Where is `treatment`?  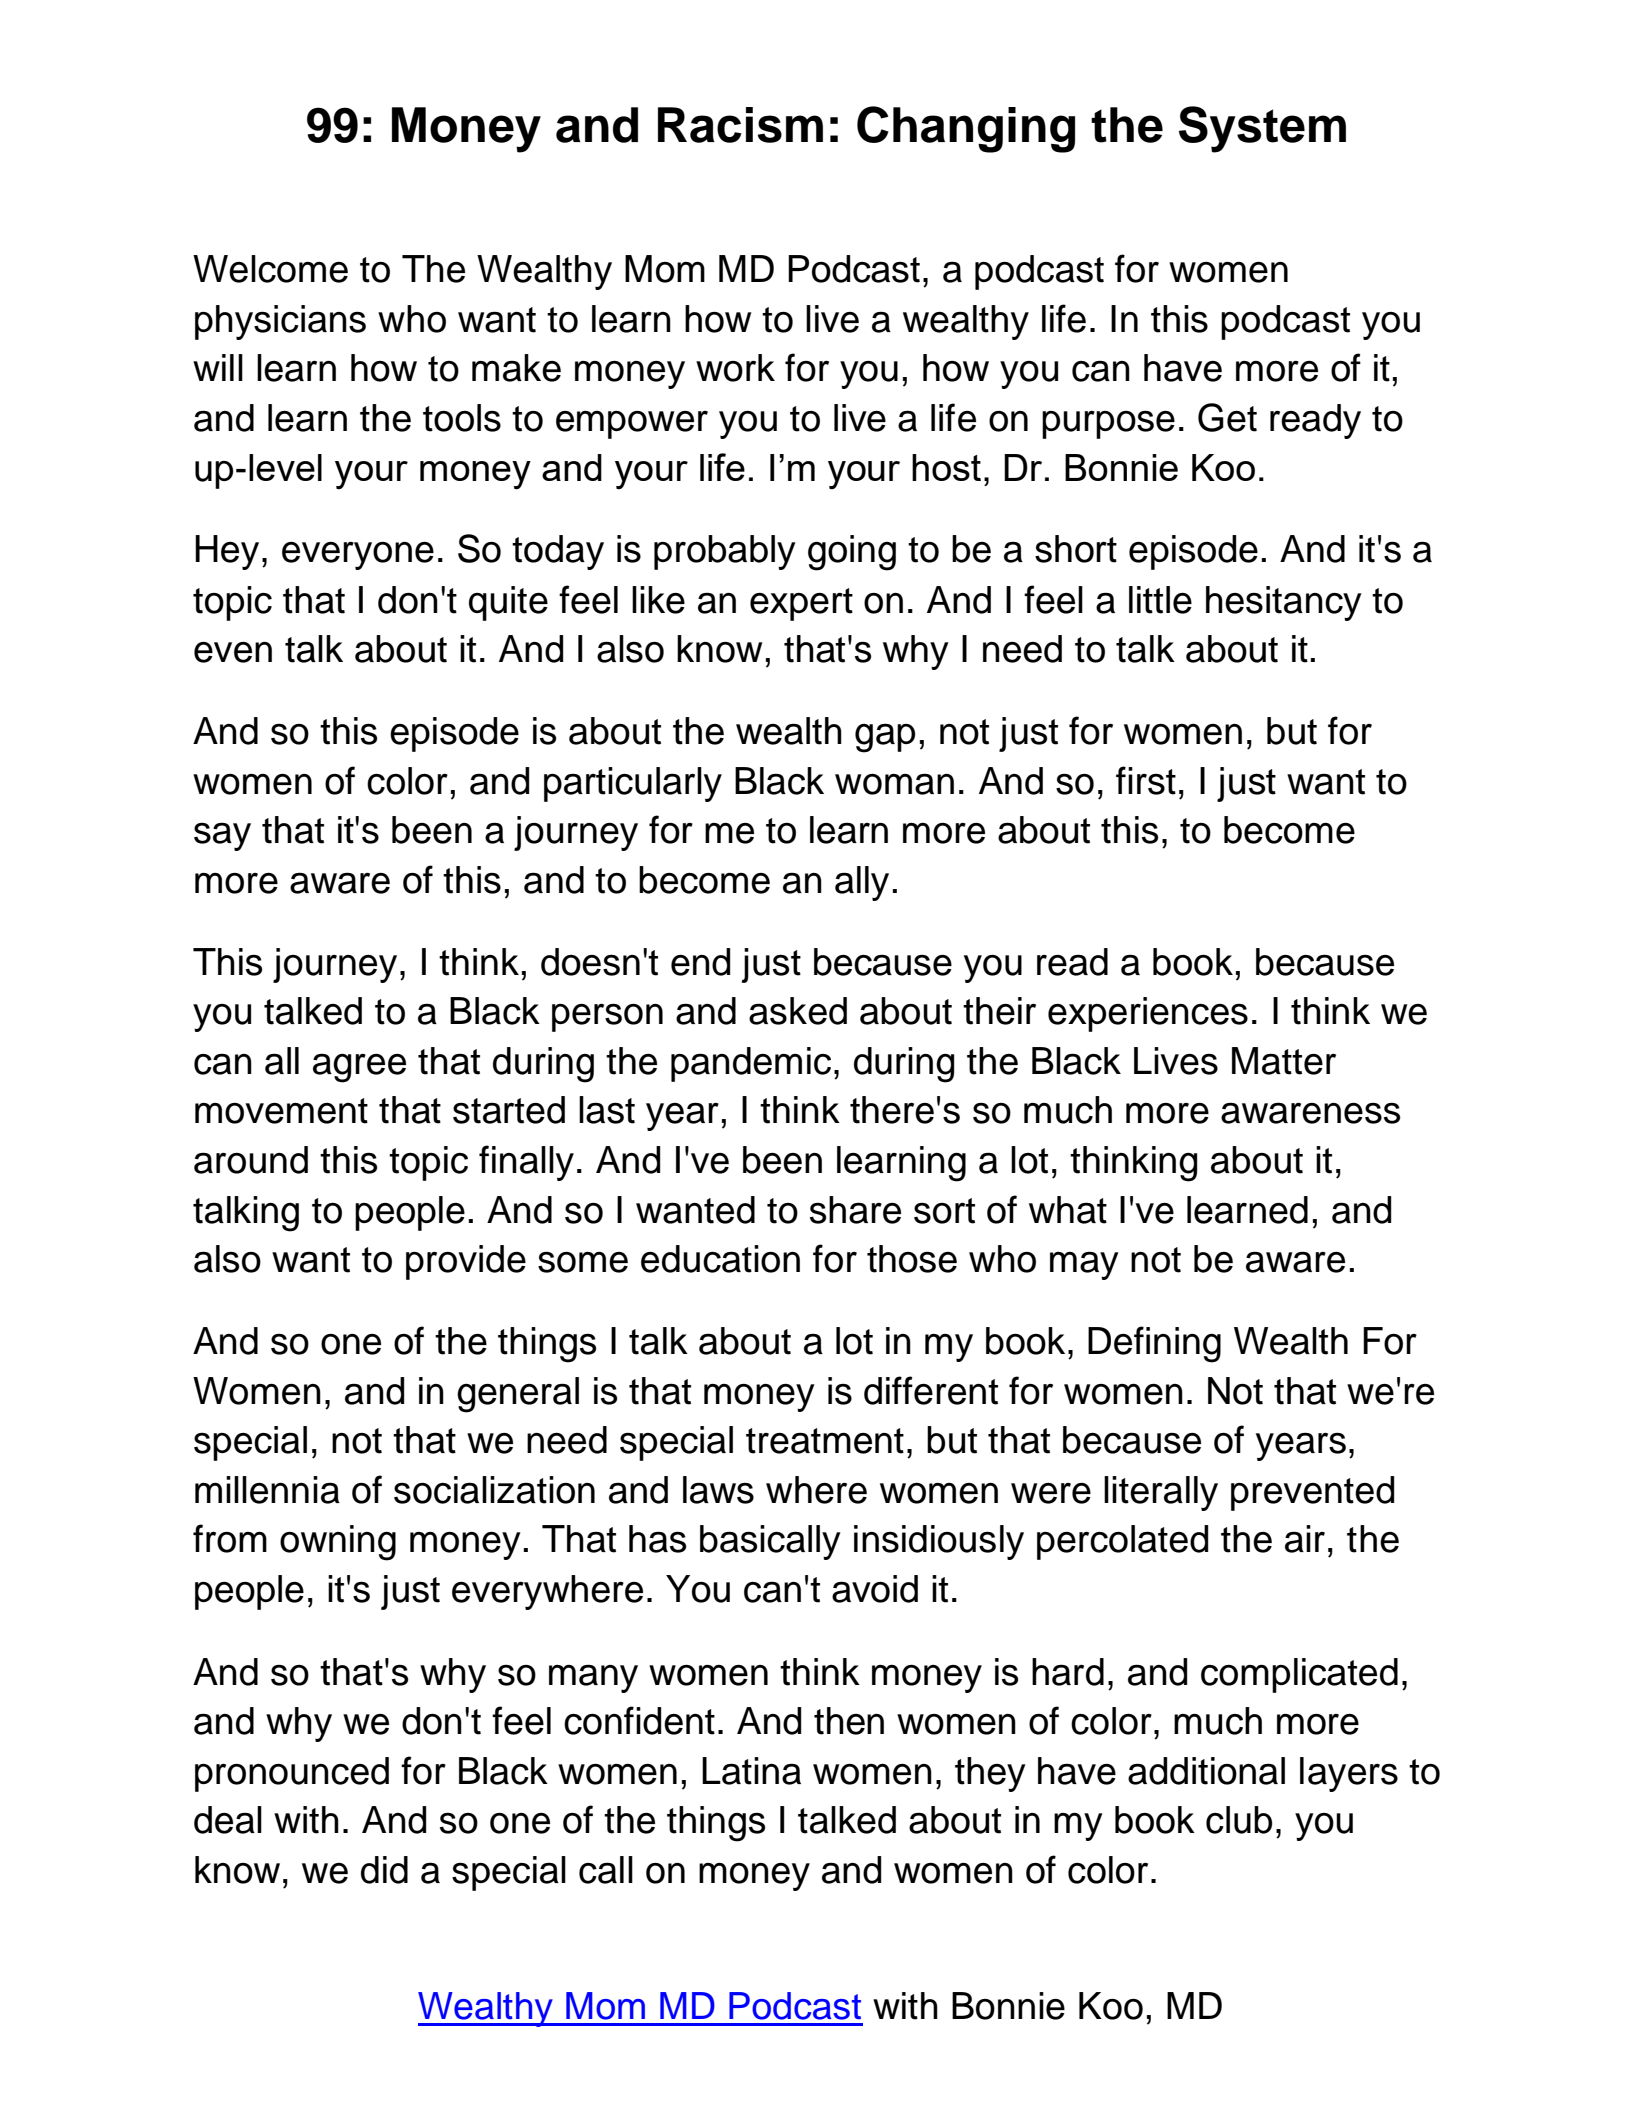
treatment is located at coordinates (825, 1441).
